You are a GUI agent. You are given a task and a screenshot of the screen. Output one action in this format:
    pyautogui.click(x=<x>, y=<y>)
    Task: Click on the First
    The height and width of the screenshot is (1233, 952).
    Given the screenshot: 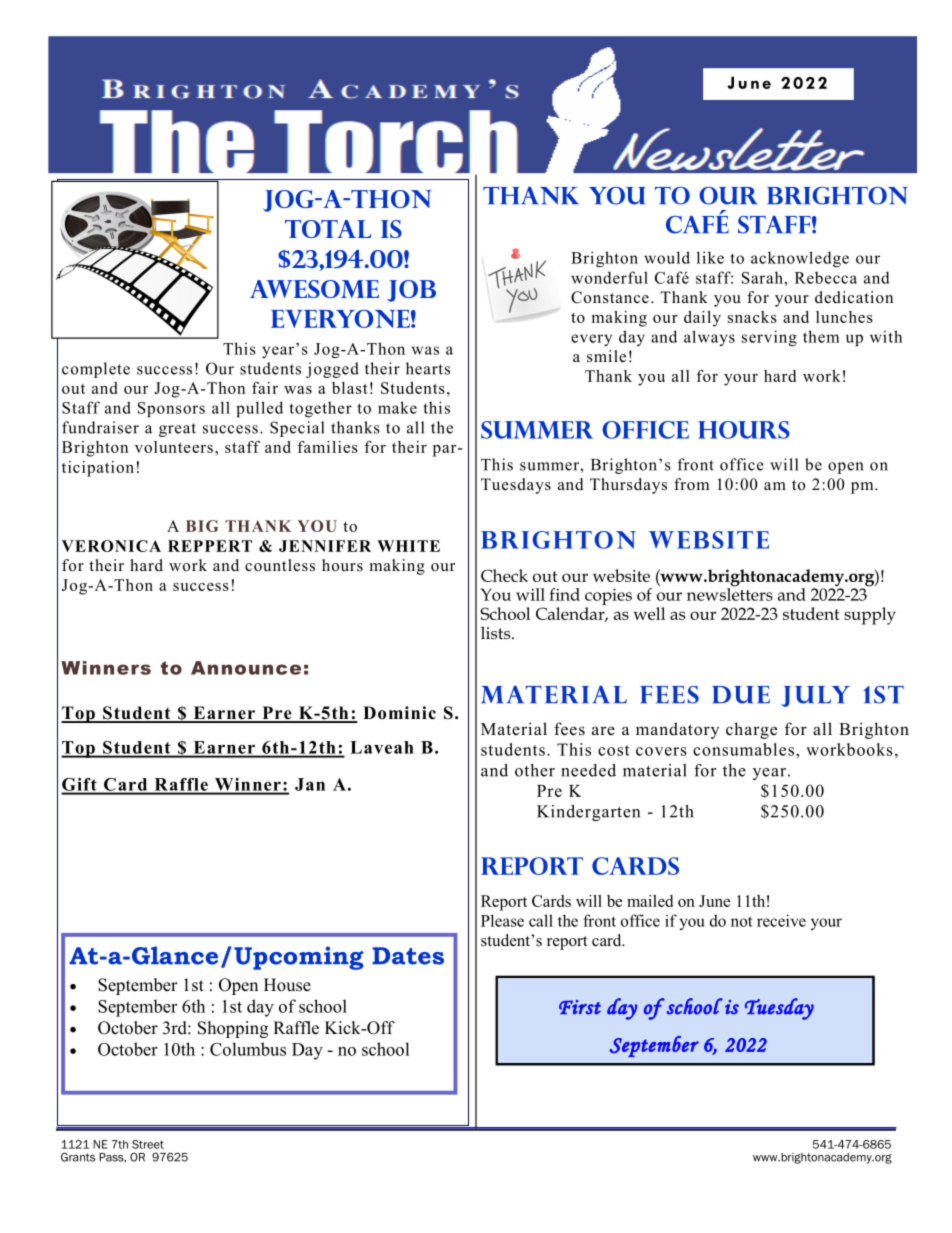 What is the action you would take?
    pyautogui.click(x=580, y=1007)
